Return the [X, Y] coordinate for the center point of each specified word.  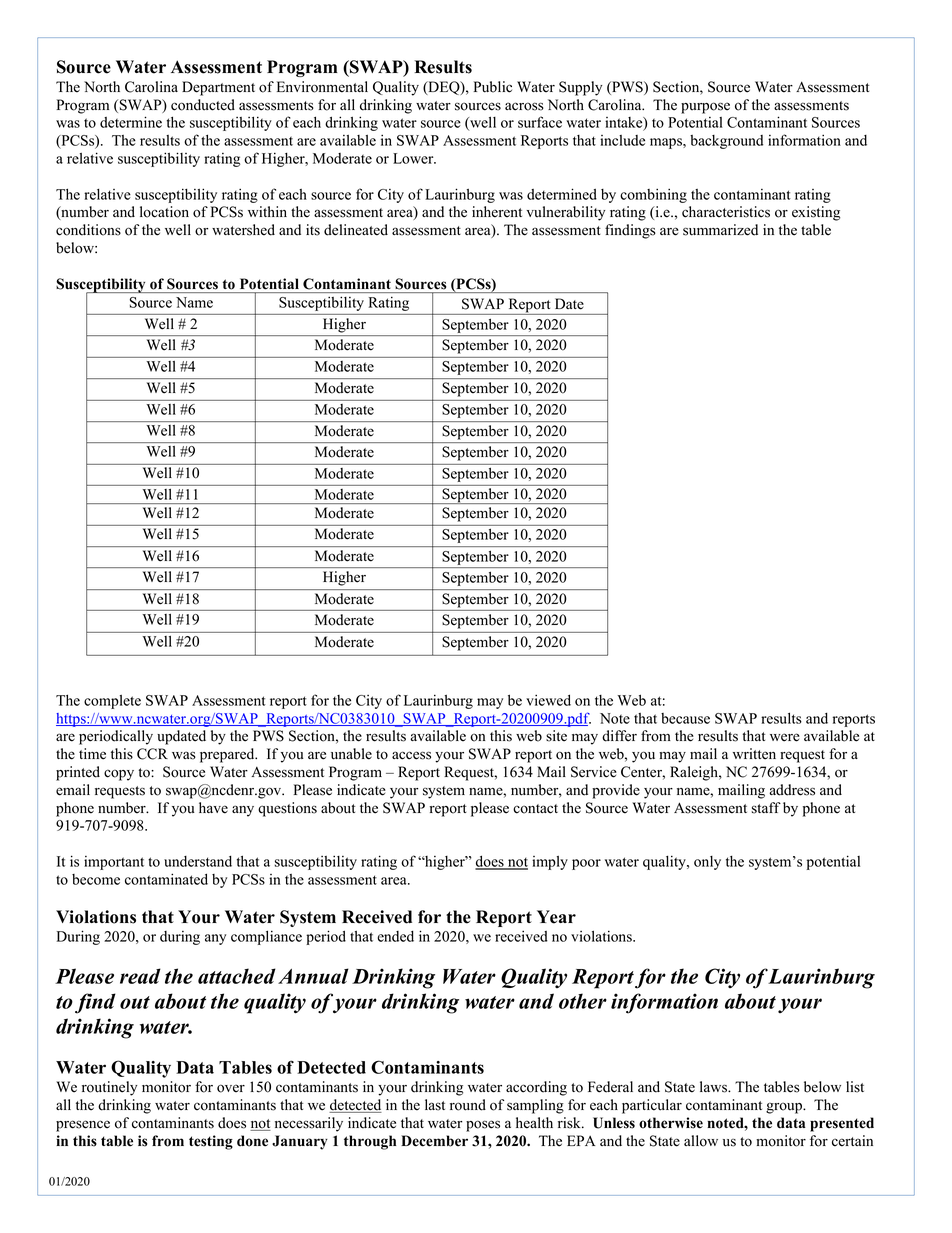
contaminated [166, 879]
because [685, 718]
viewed [548, 700]
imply [550, 863]
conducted [203, 105]
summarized [720, 230]
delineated [356, 230]
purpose [705, 108]
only [707, 863]
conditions [88, 230]
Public [492, 87]
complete [112, 702]
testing [211, 1142]
